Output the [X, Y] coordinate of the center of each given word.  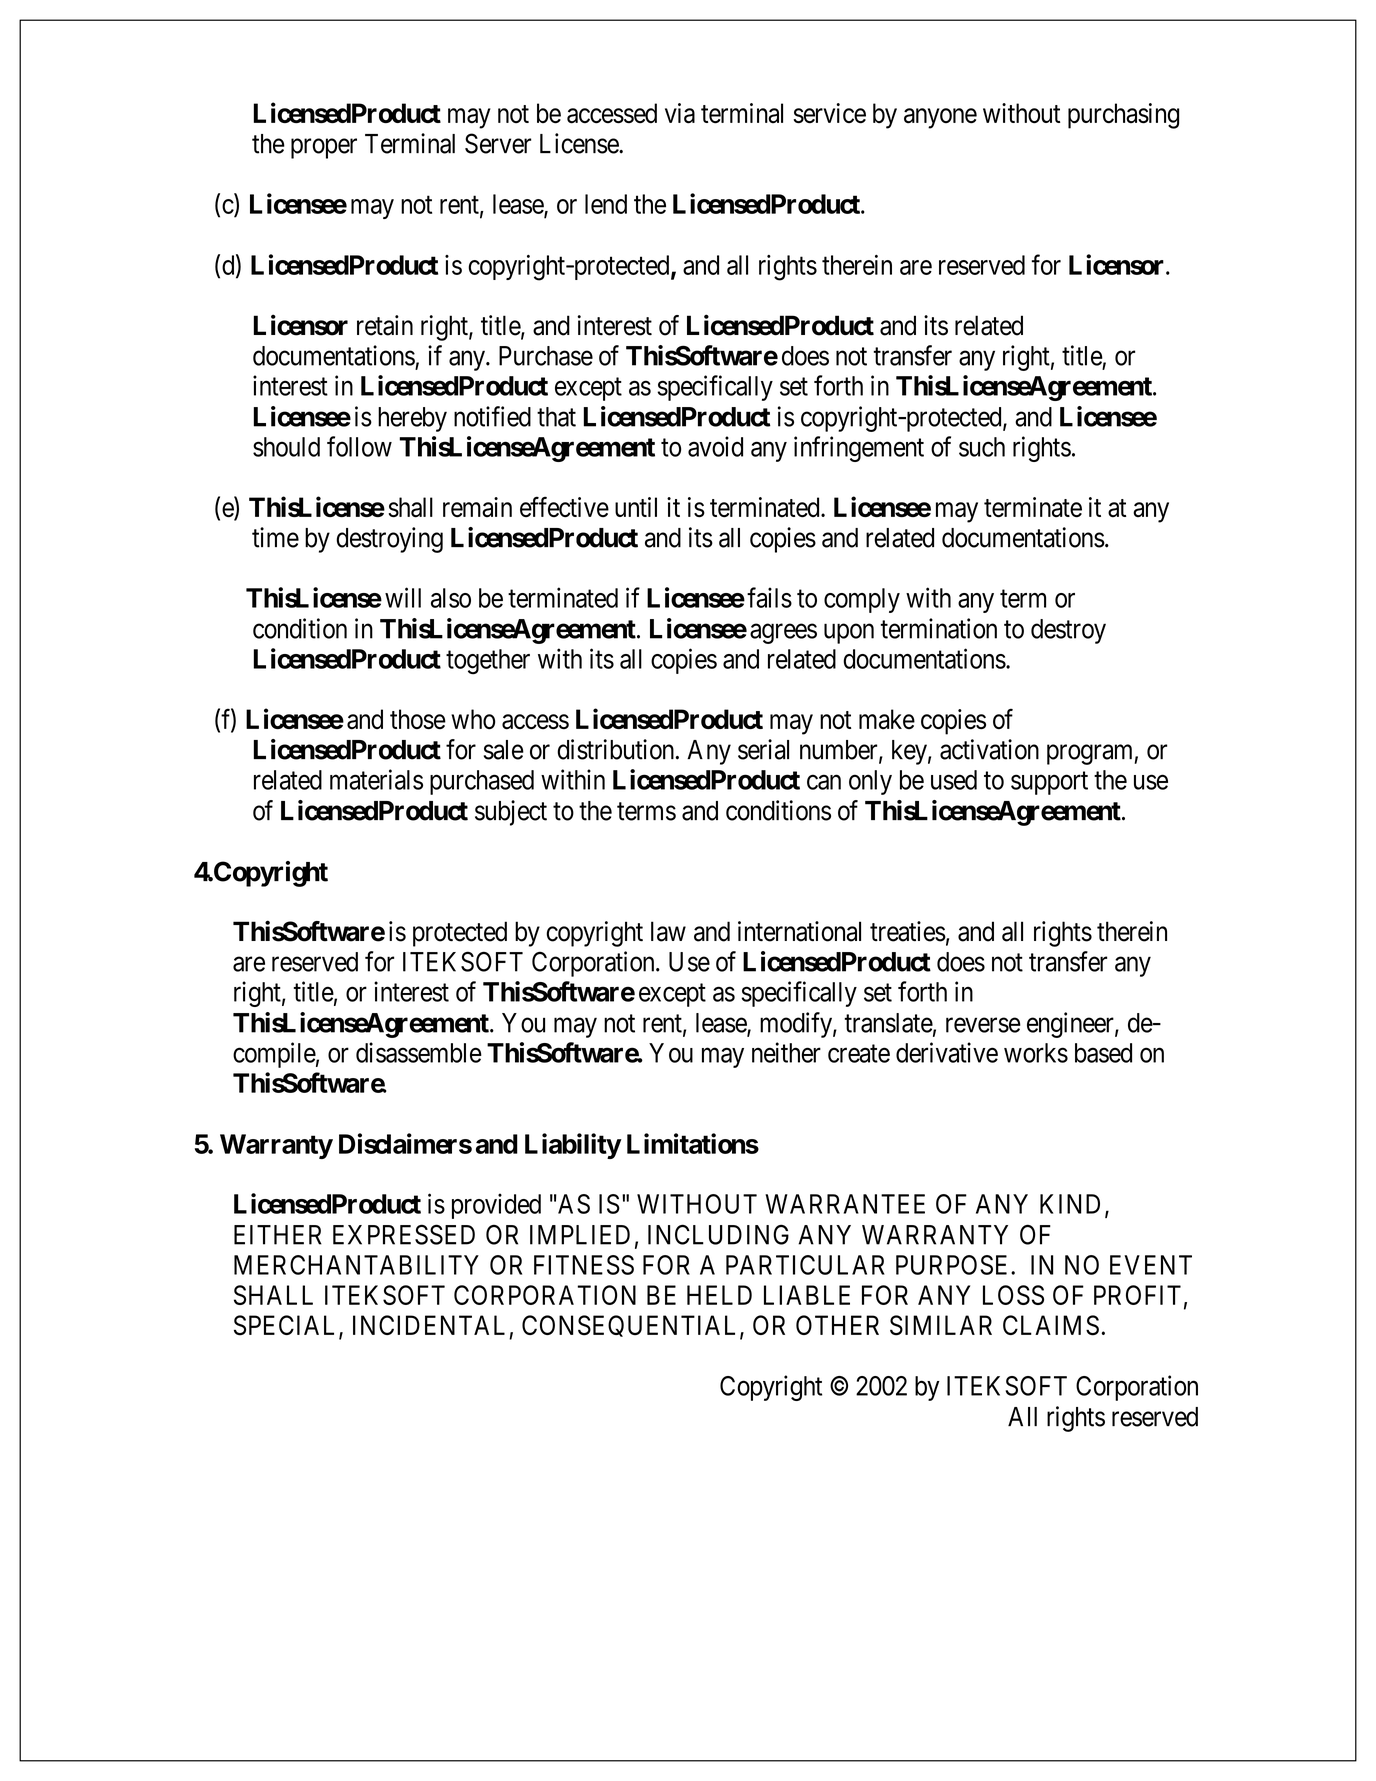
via [680, 113]
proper [324, 149]
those [418, 719]
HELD [719, 1295]
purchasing [1123, 116]
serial [763, 749]
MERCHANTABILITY [356, 1265]
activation [989, 749]
